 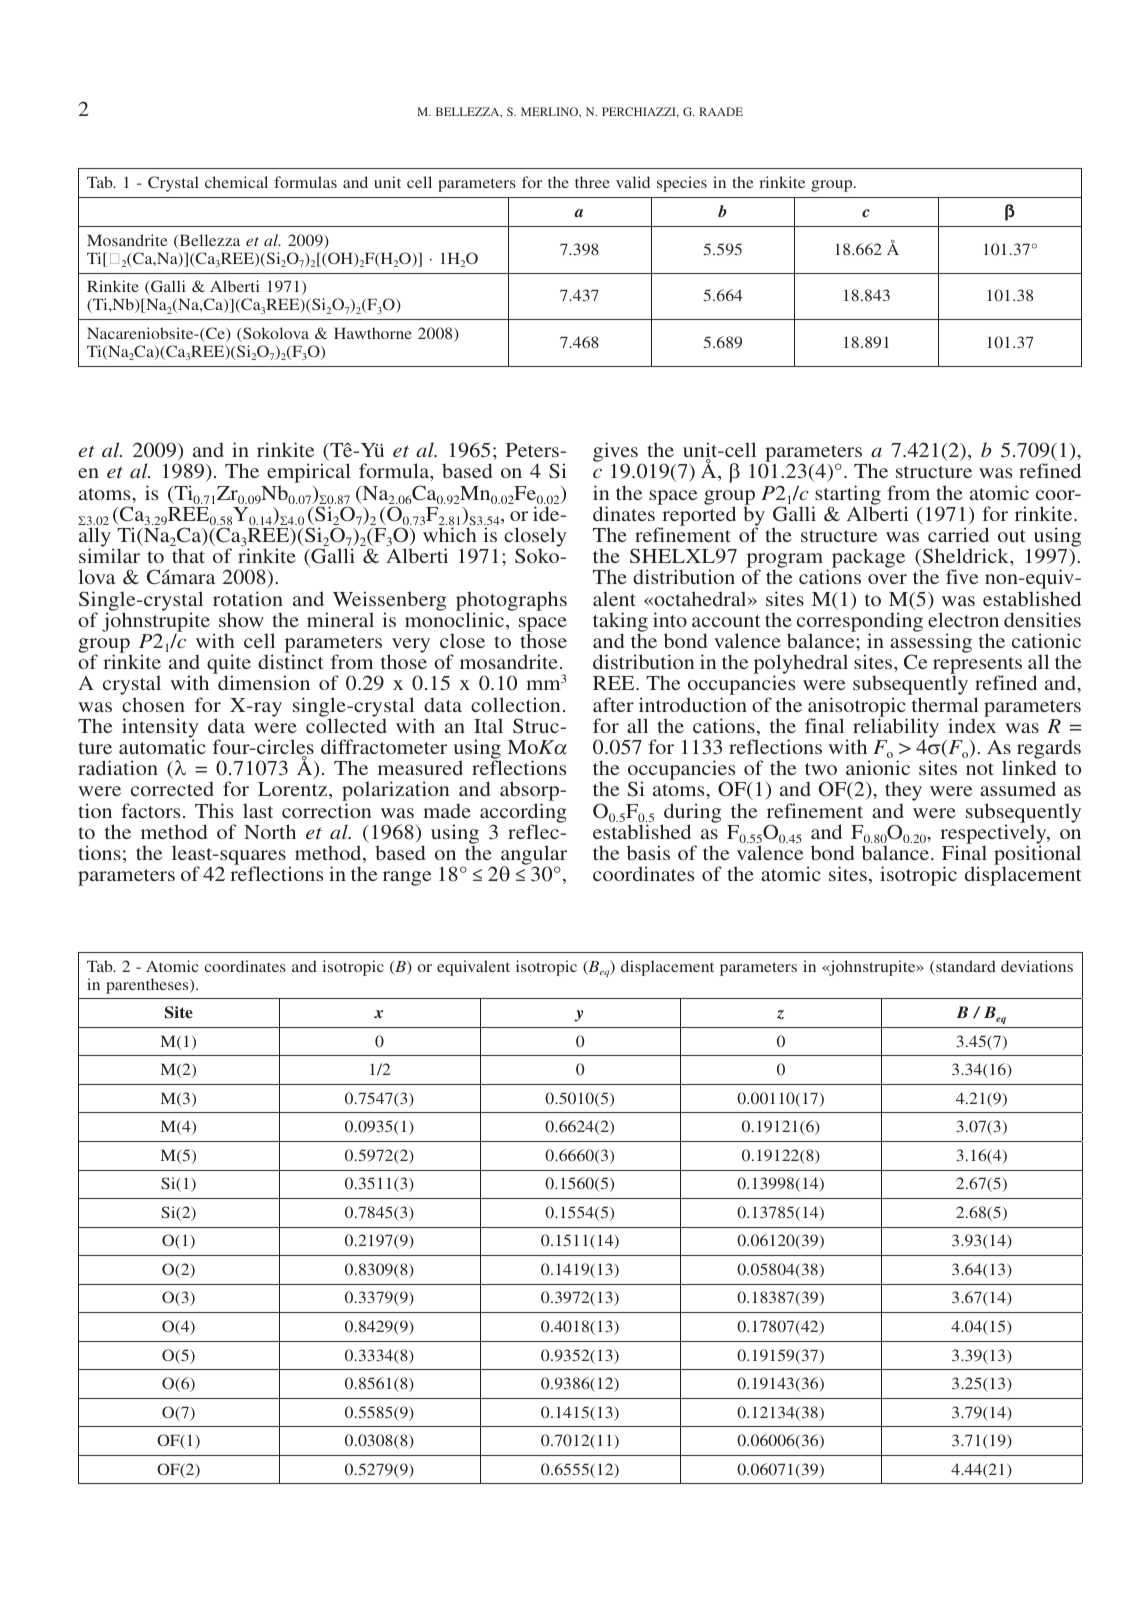 What do you see at coordinates (534, 856) in the page?
I see `angular` at bounding box center [534, 856].
